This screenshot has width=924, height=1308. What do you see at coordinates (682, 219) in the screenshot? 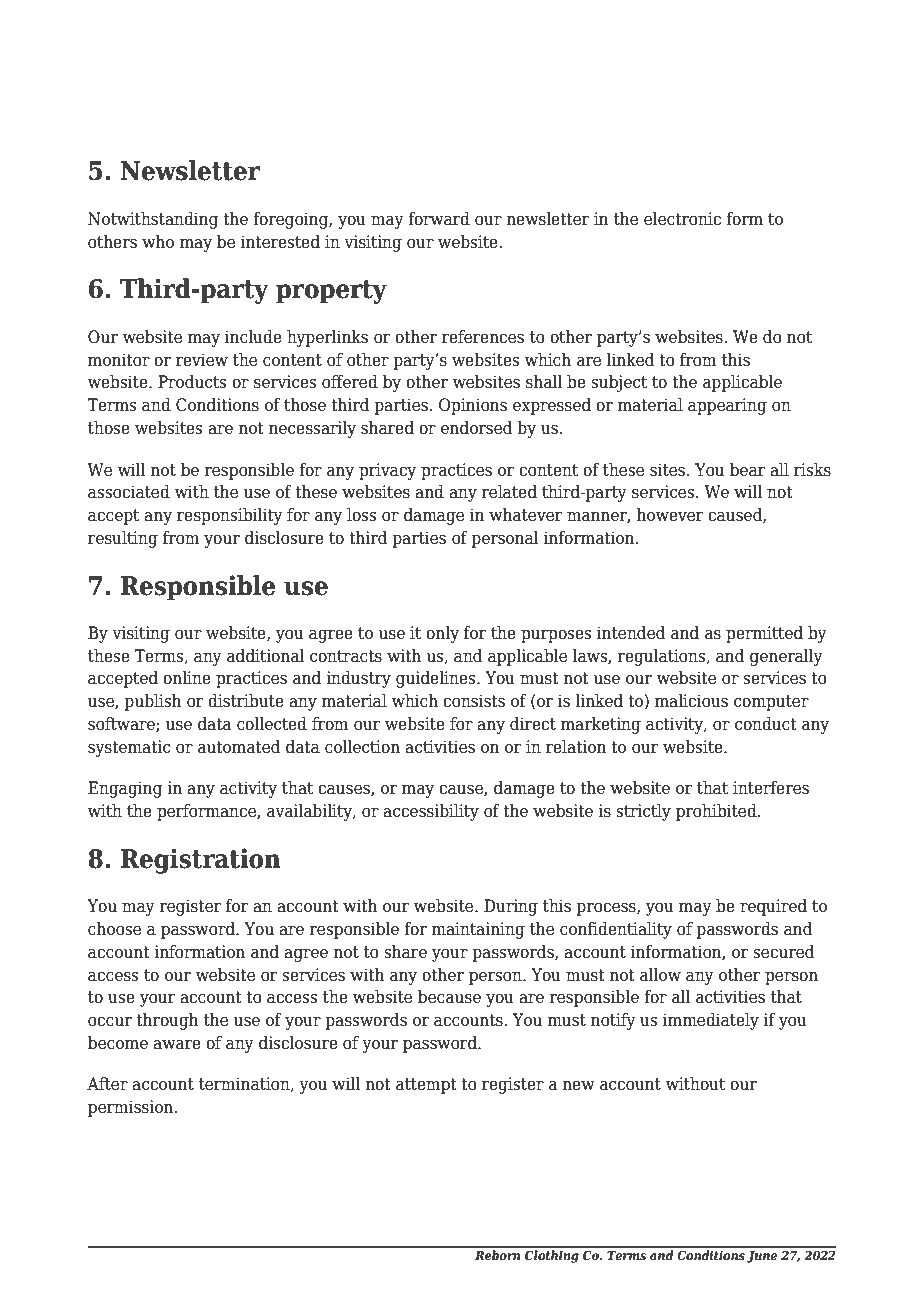
I see `electronic` at bounding box center [682, 219].
